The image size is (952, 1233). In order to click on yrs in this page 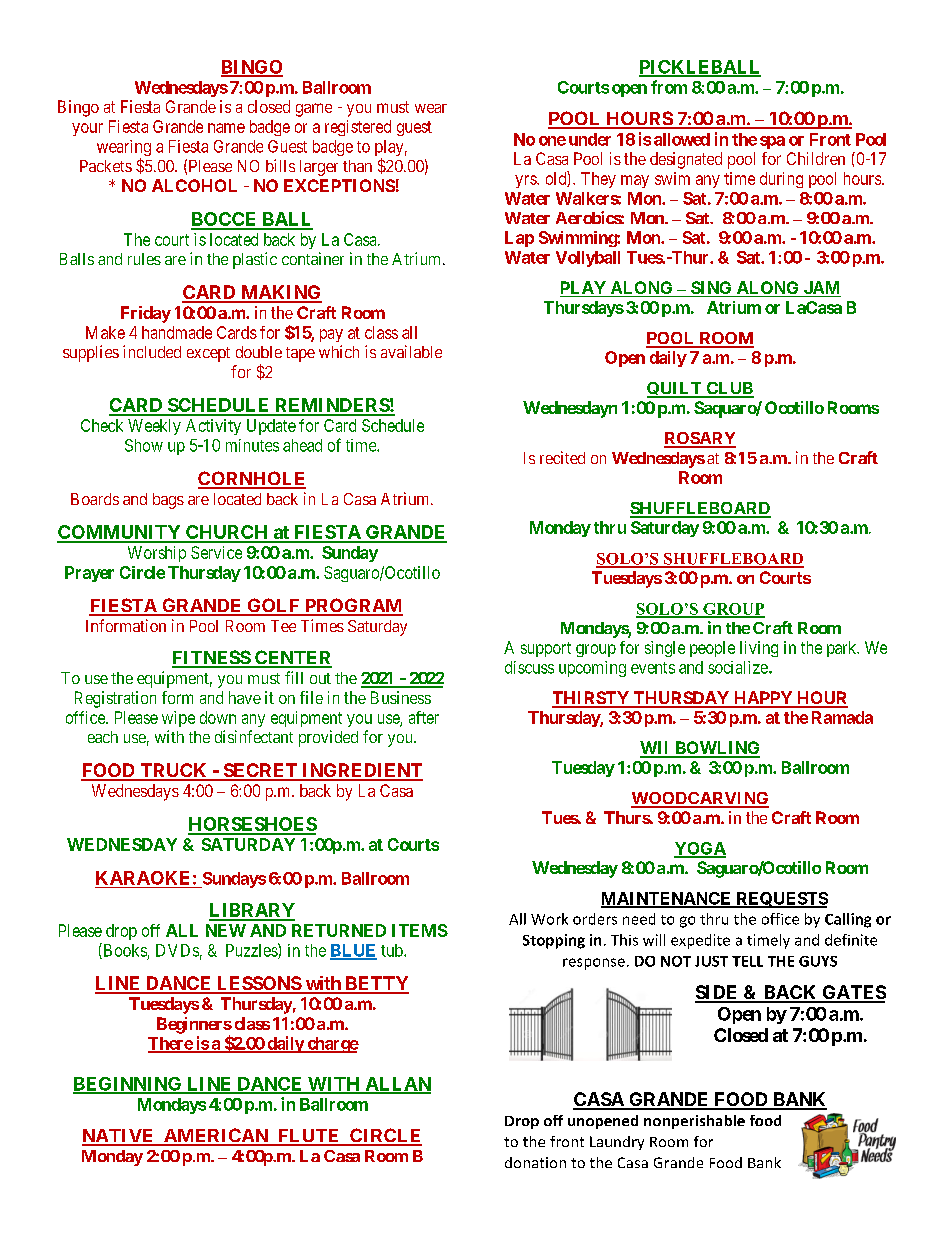, I will do `click(526, 181)`.
